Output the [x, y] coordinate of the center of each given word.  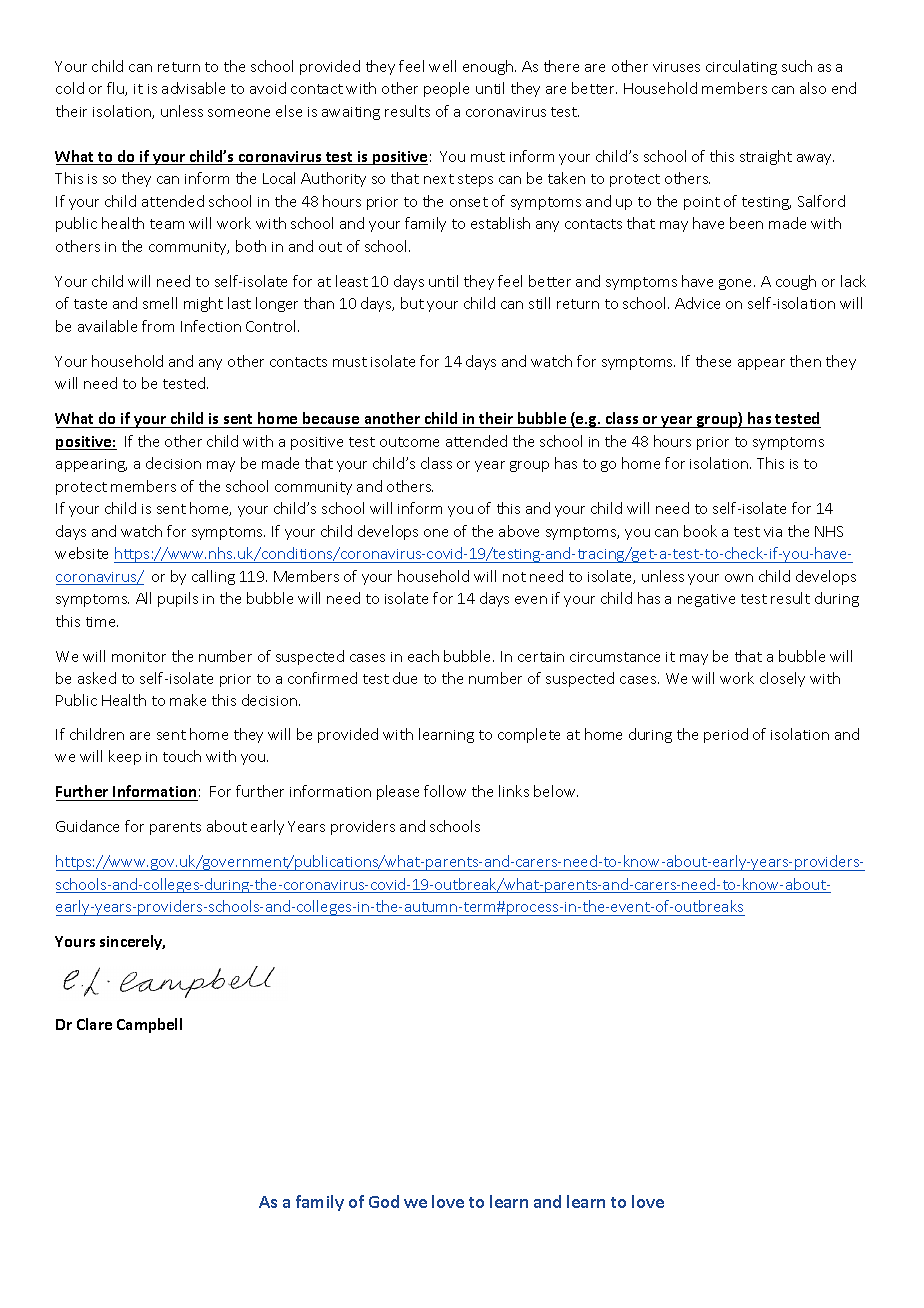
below [556, 791]
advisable [193, 88]
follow [445, 791]
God [384, 1201]
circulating [741, 67]
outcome [409, 442]
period [726, 735]
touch [182, 756]
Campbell [149, 1025]
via [773, 532]
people [446, 89]
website [81, 553]
